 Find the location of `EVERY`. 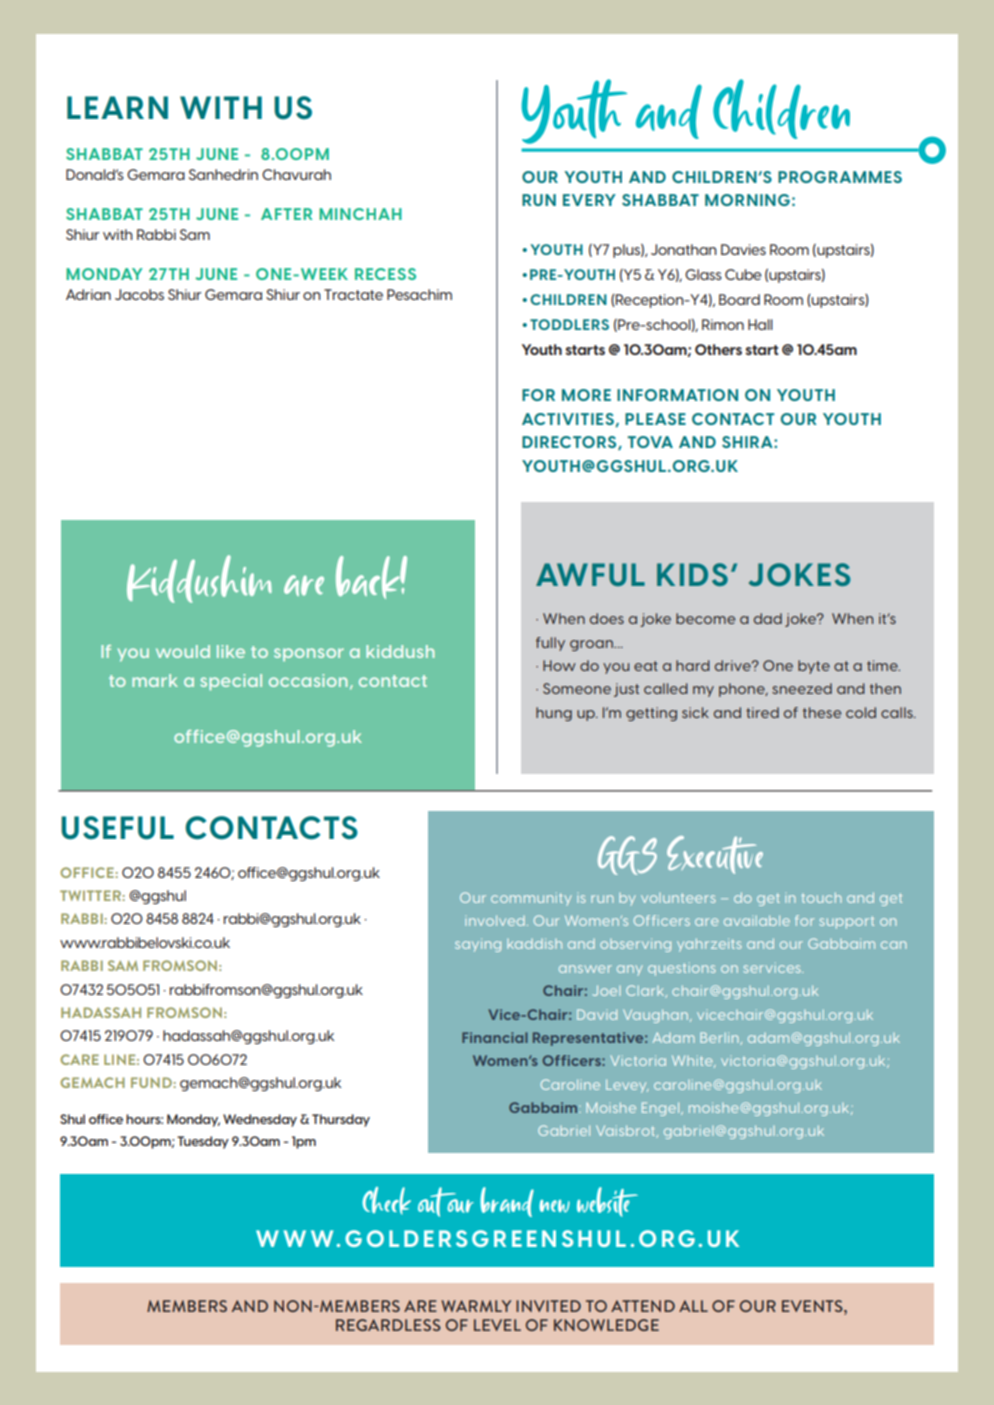

EVERY is located at coordinates (589, 200).
